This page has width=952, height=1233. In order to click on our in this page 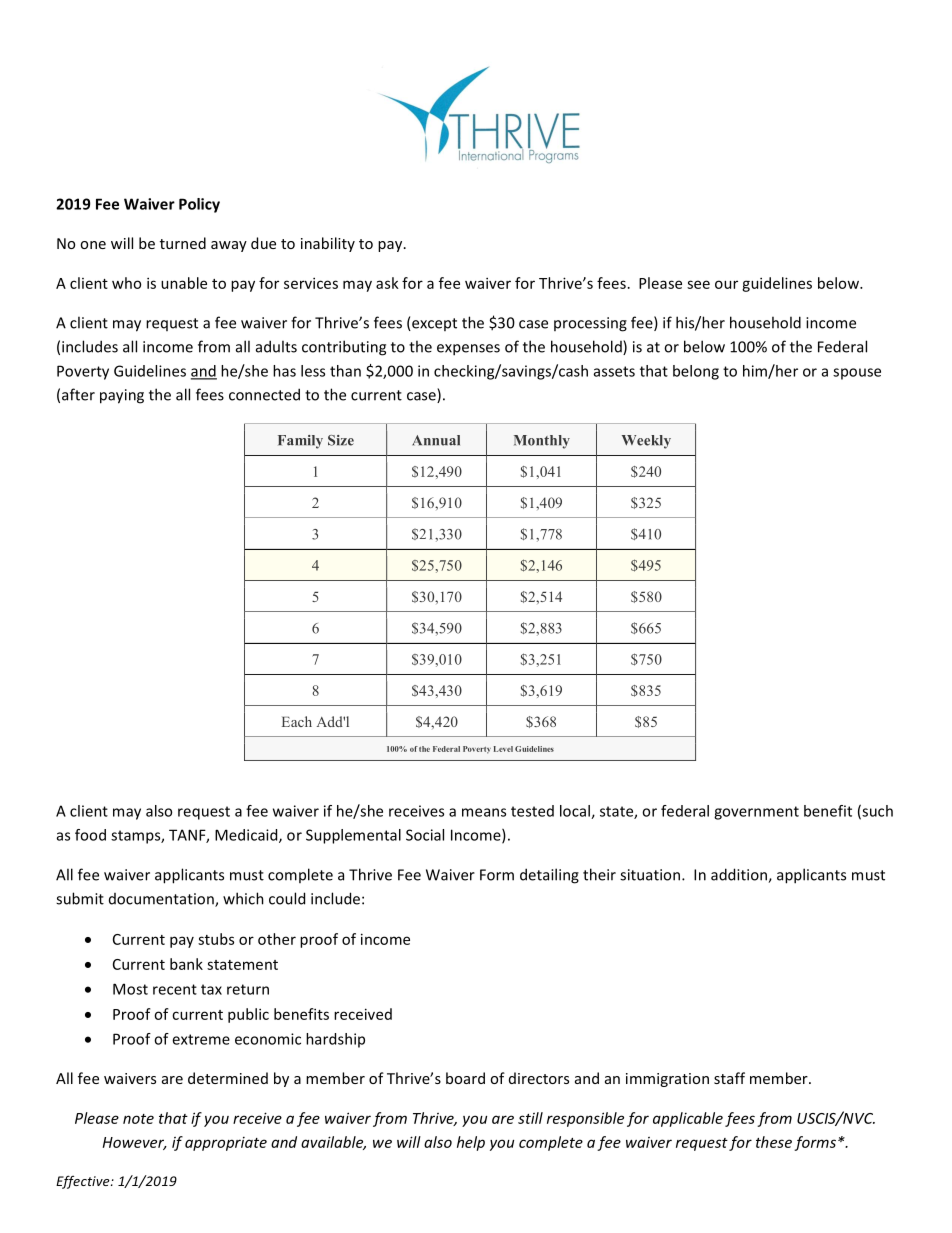, I will do `click(726, 284)`.
